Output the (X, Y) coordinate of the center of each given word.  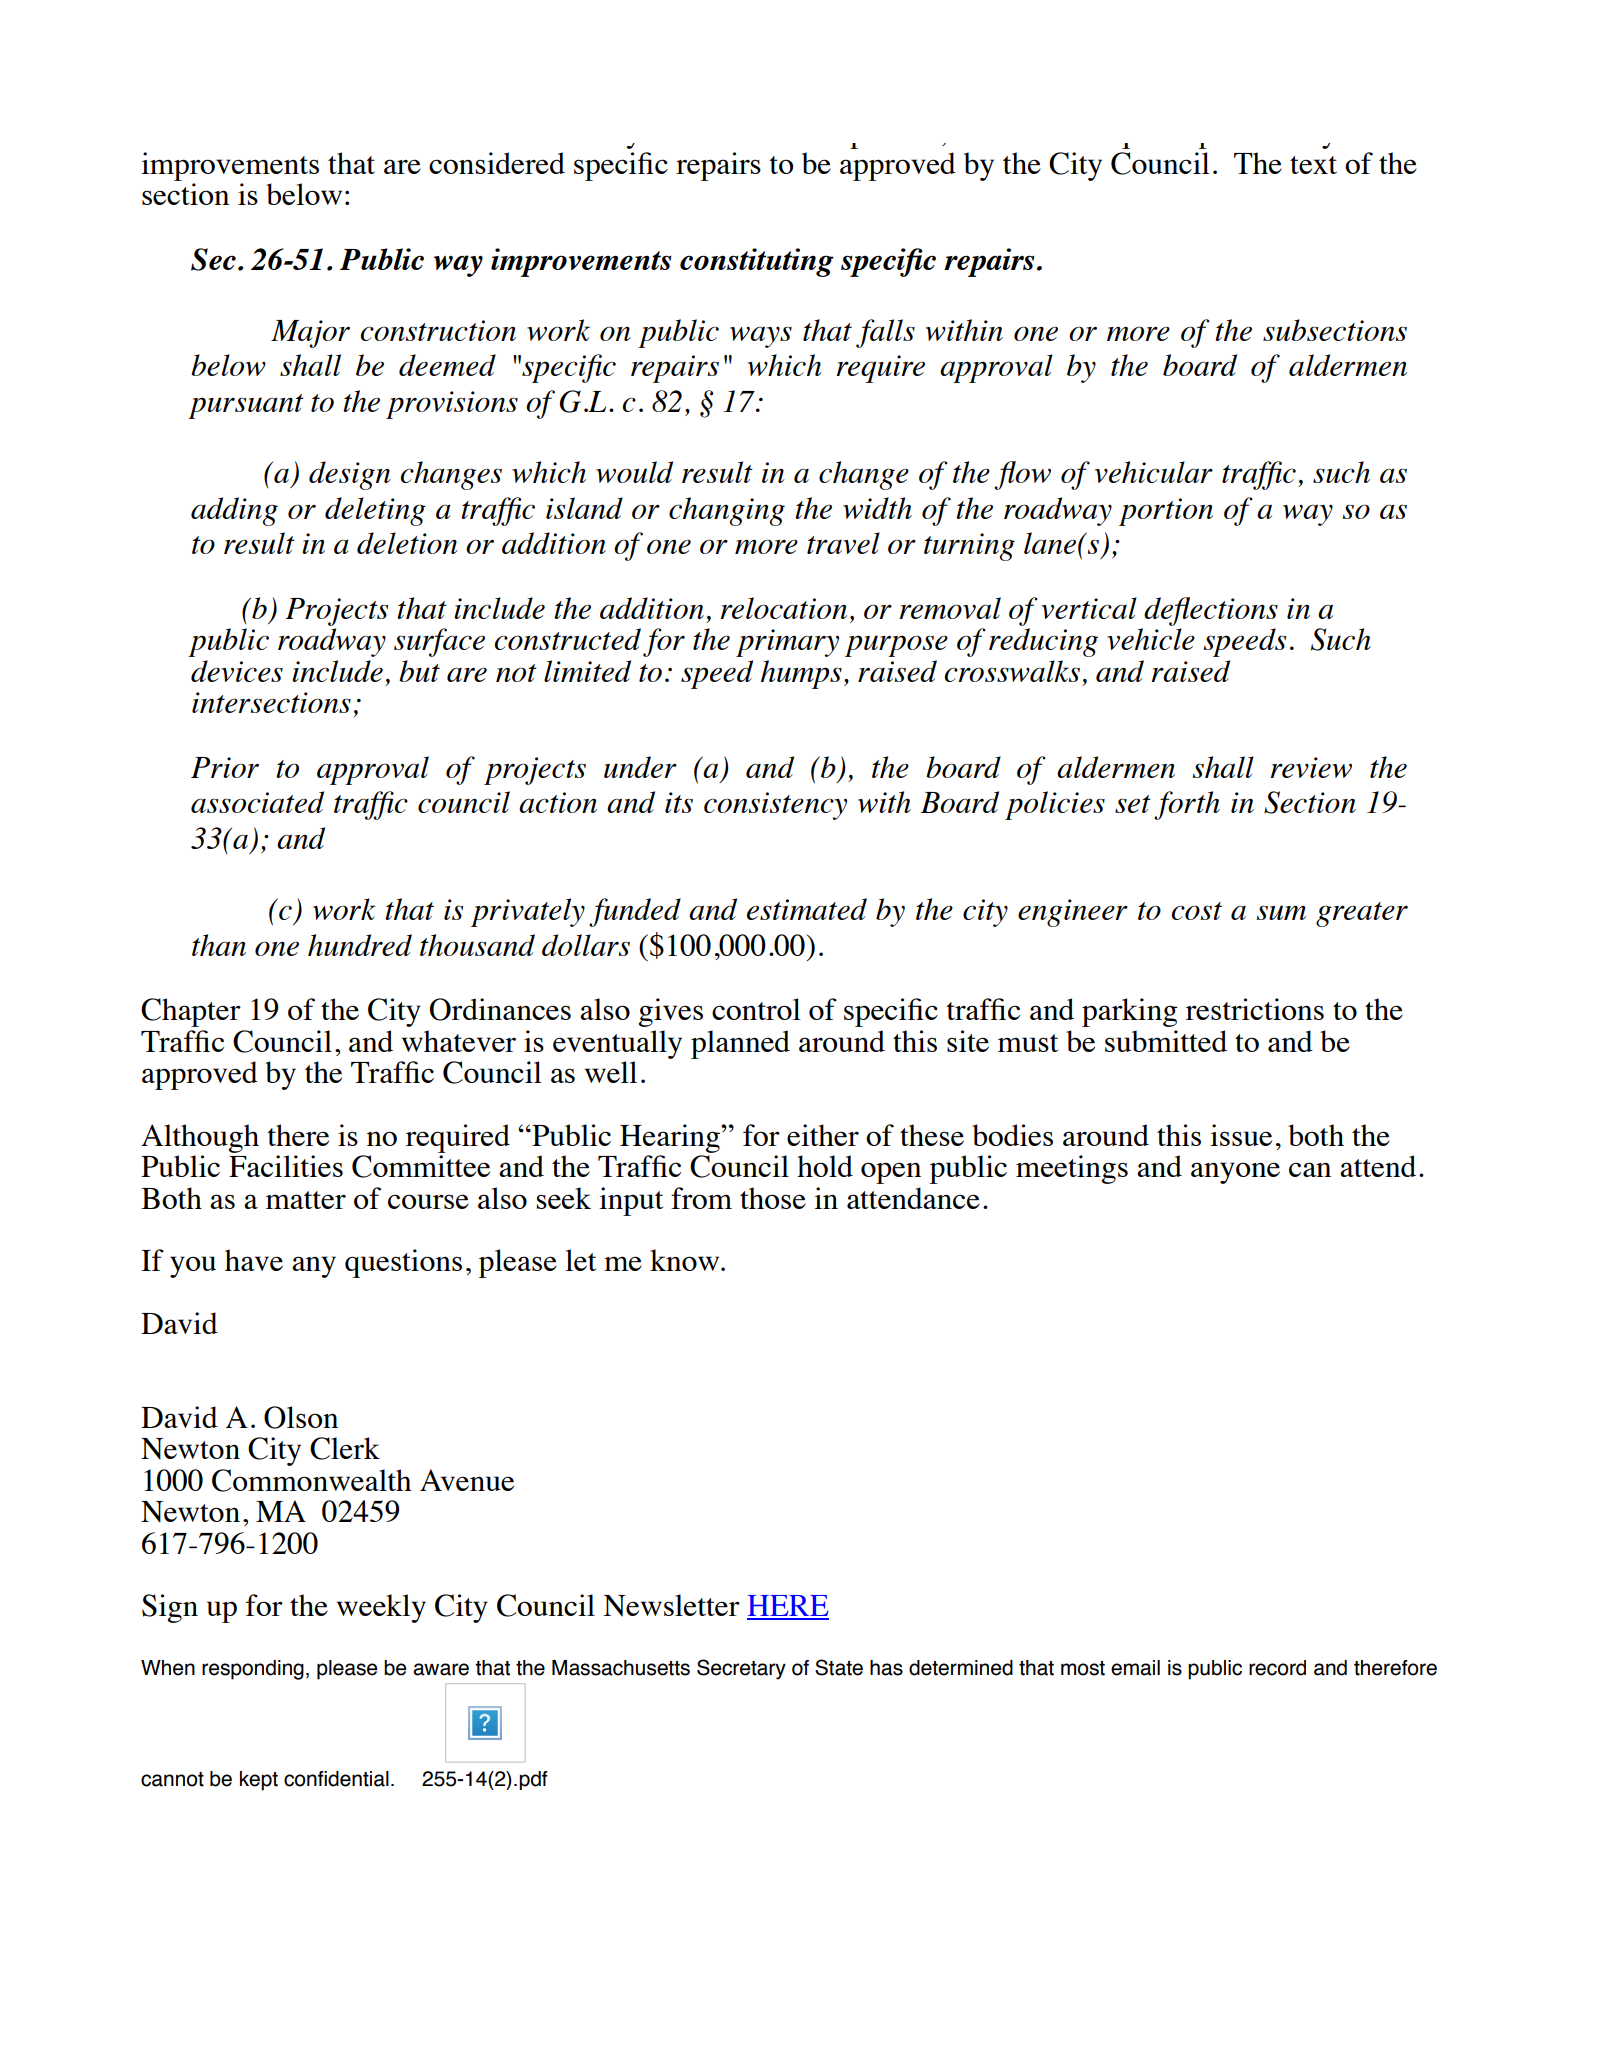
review (1311, 767)
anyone (1235, 1173)
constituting (757, 262)
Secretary (741, 1669)
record (1277, 1668)
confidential (336, 1779)
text (1313, 165)
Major (310, 334)
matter (306, 1200)
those (773, 1198)
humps (801, 674)
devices (237, 671)
